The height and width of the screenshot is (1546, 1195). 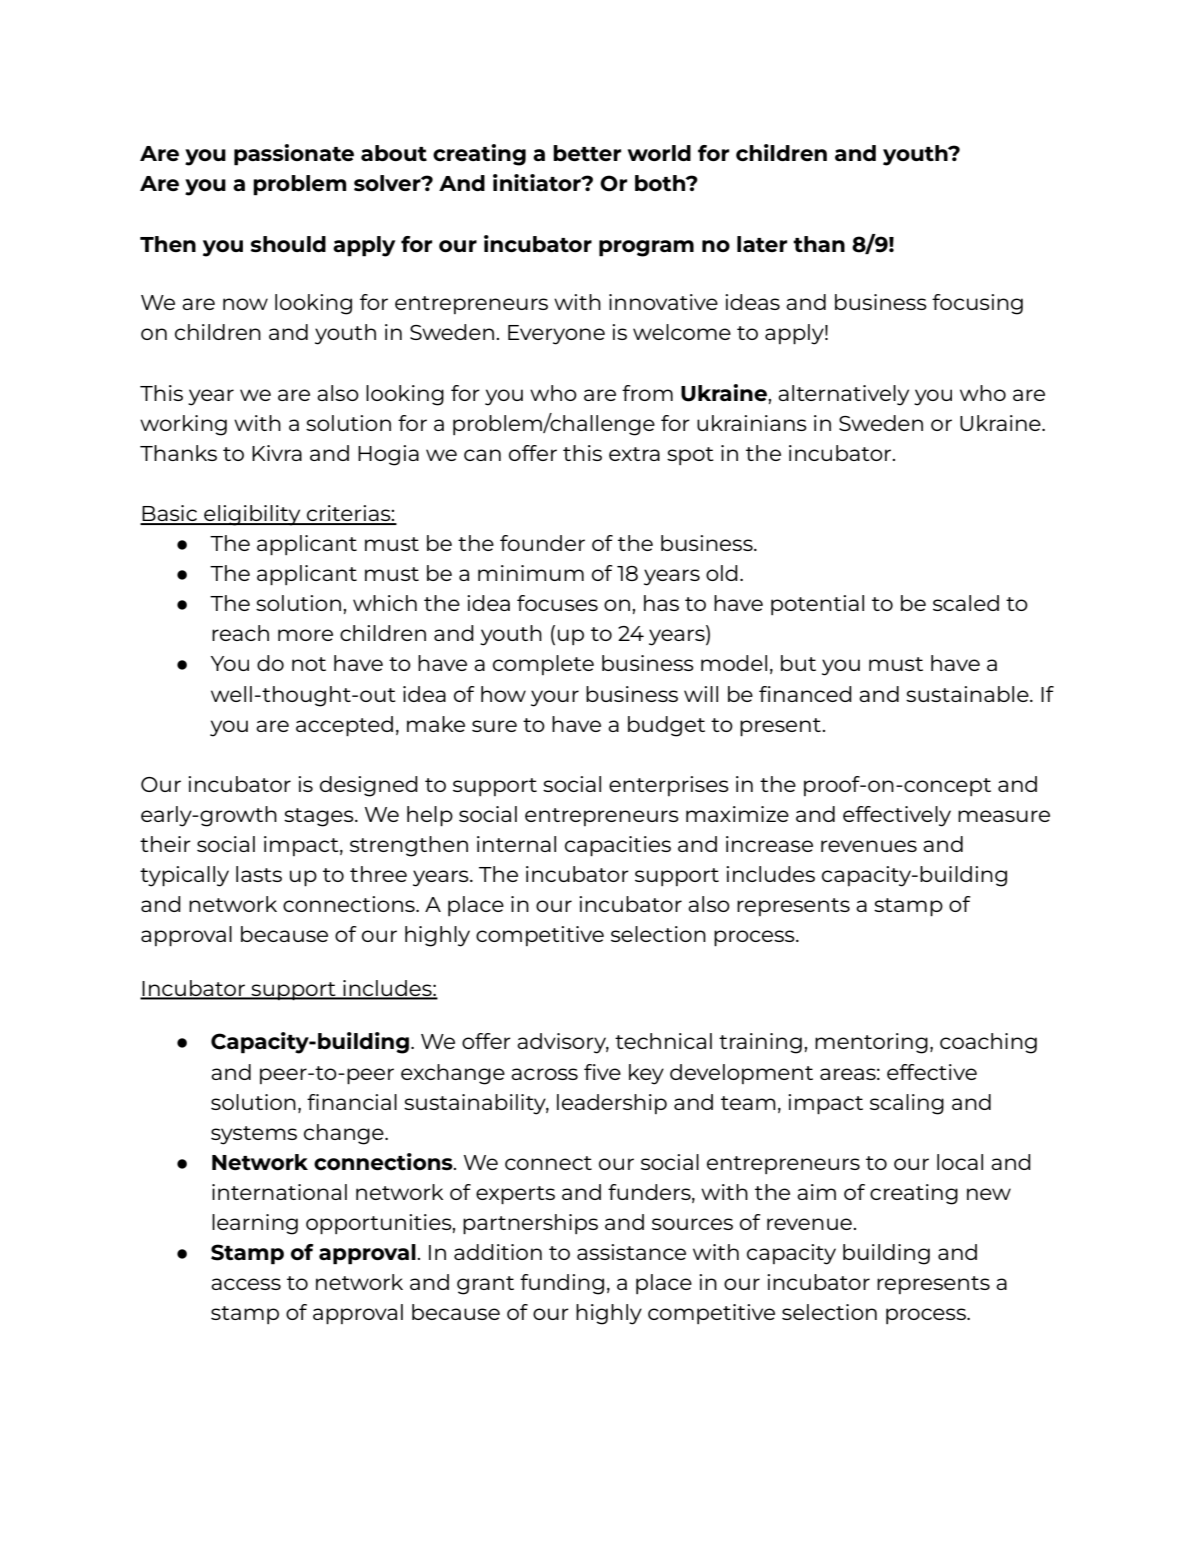 I want to click on financial, so click(x=352, y=1102).
